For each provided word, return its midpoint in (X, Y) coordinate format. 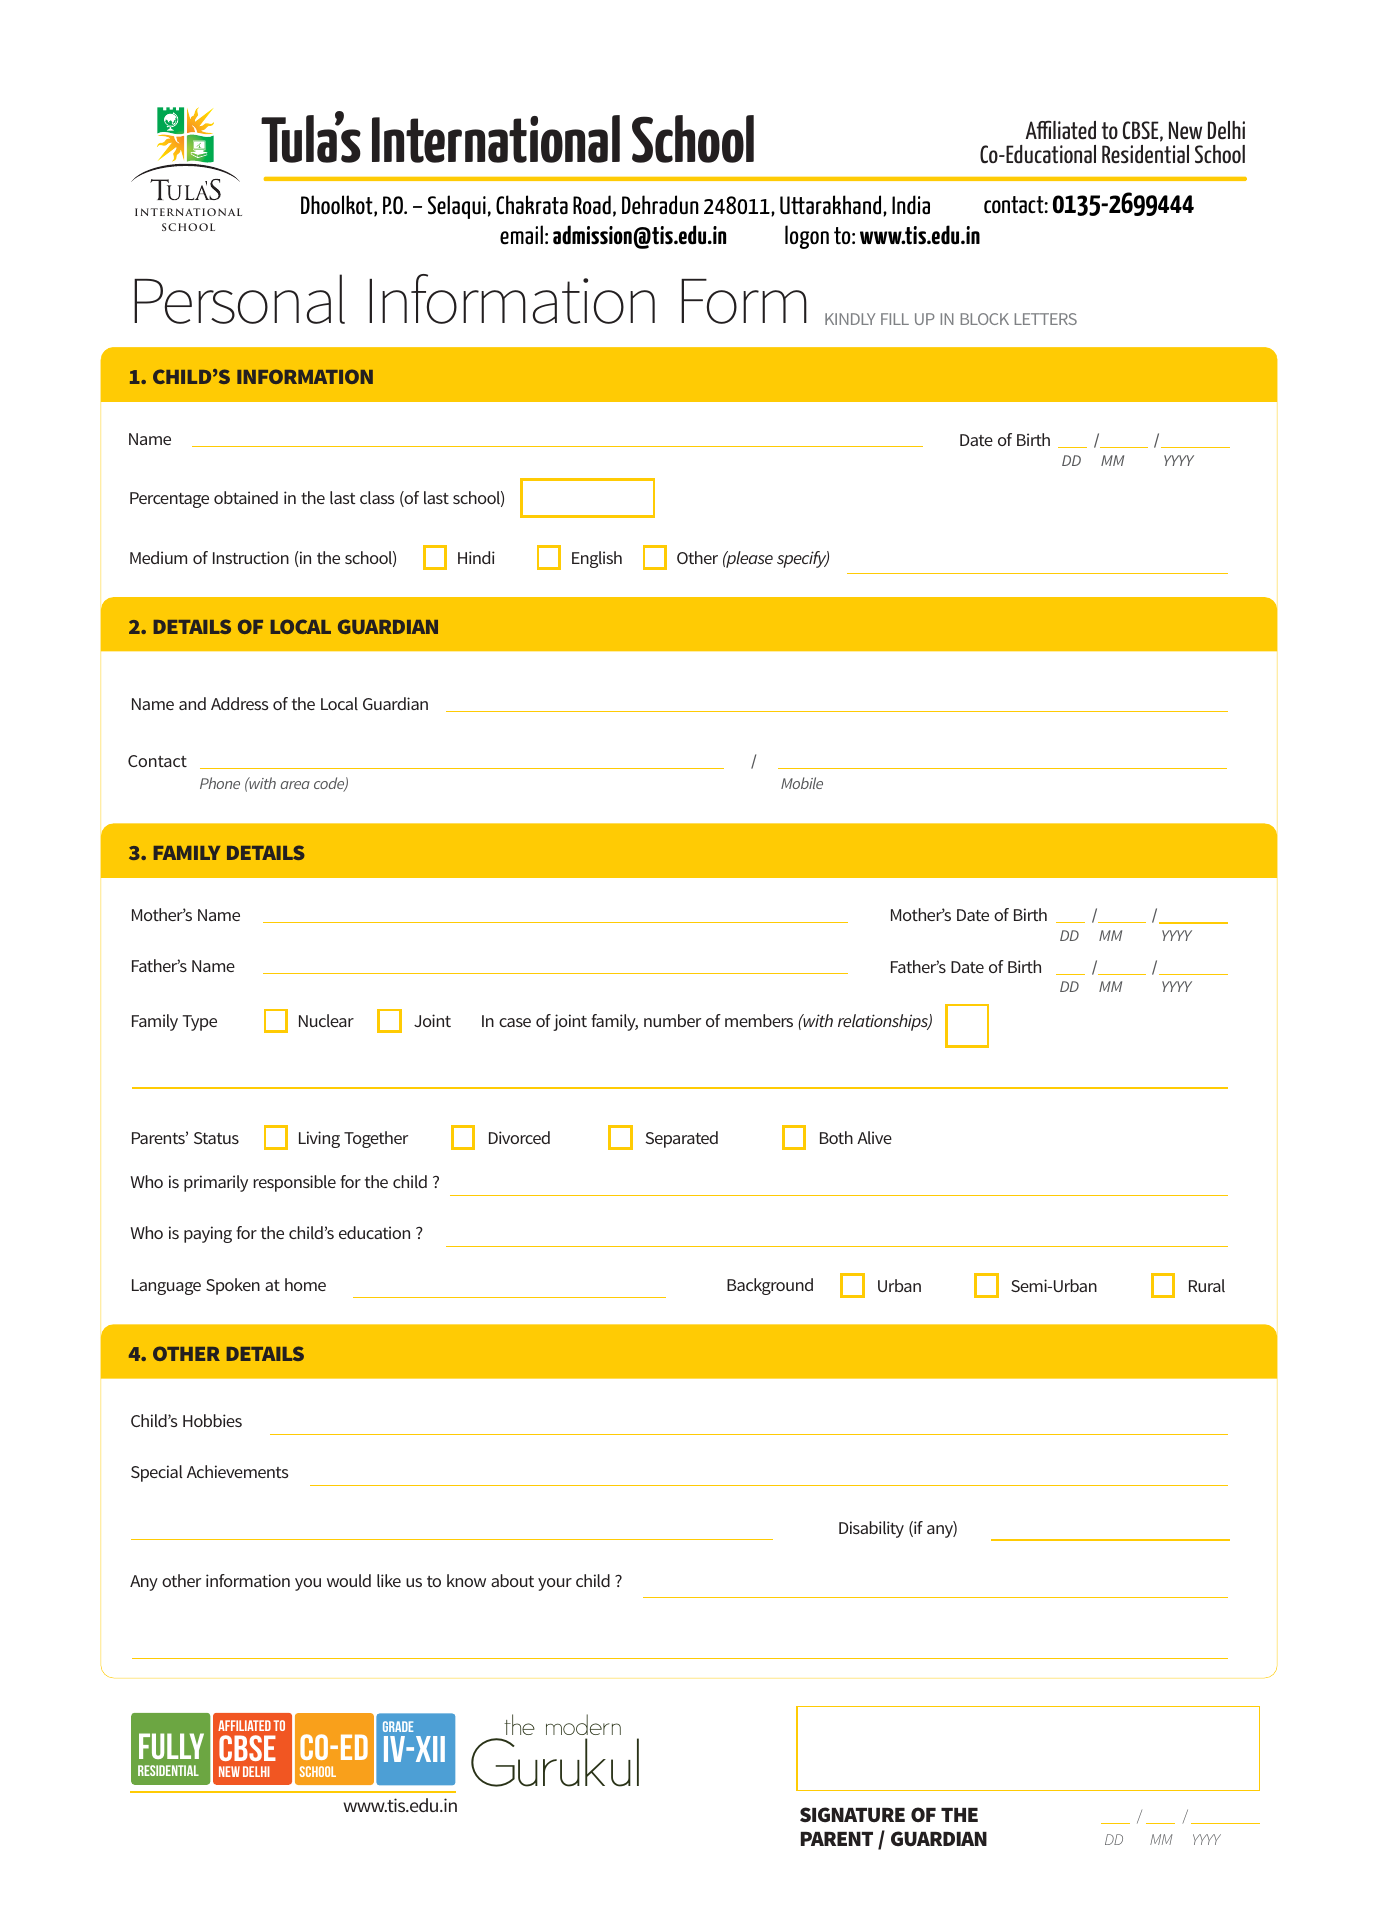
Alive (874, 1137)
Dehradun (660, 205)
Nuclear (326, 1020)
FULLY (171, 1746)
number (672, 1020)
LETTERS (1046, 319)
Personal (239, 299)
